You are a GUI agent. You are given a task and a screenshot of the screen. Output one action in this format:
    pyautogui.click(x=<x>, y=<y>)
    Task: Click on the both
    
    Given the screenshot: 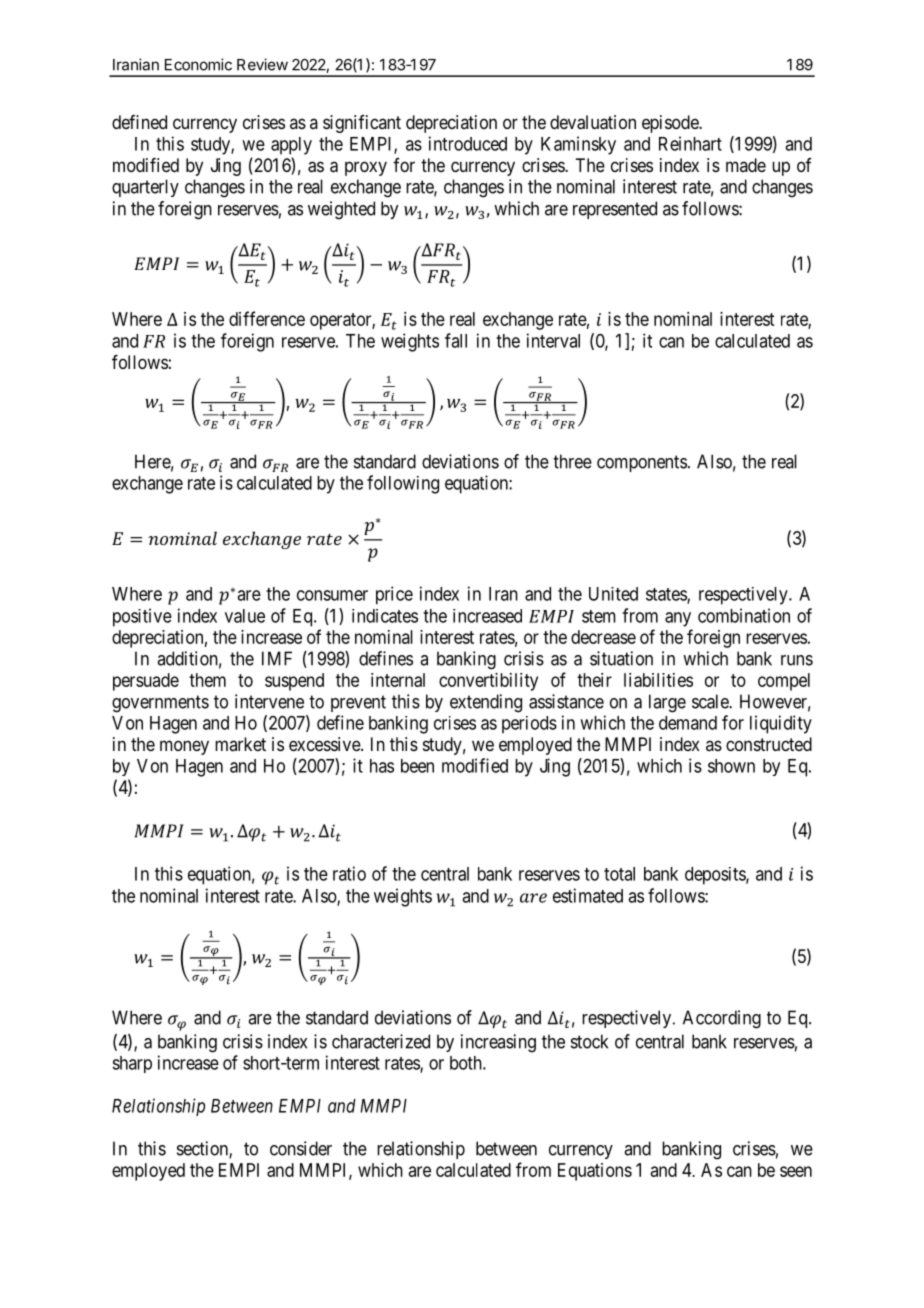 What is the action you would take?
    pyautogui.click(x=467, y=1063)
